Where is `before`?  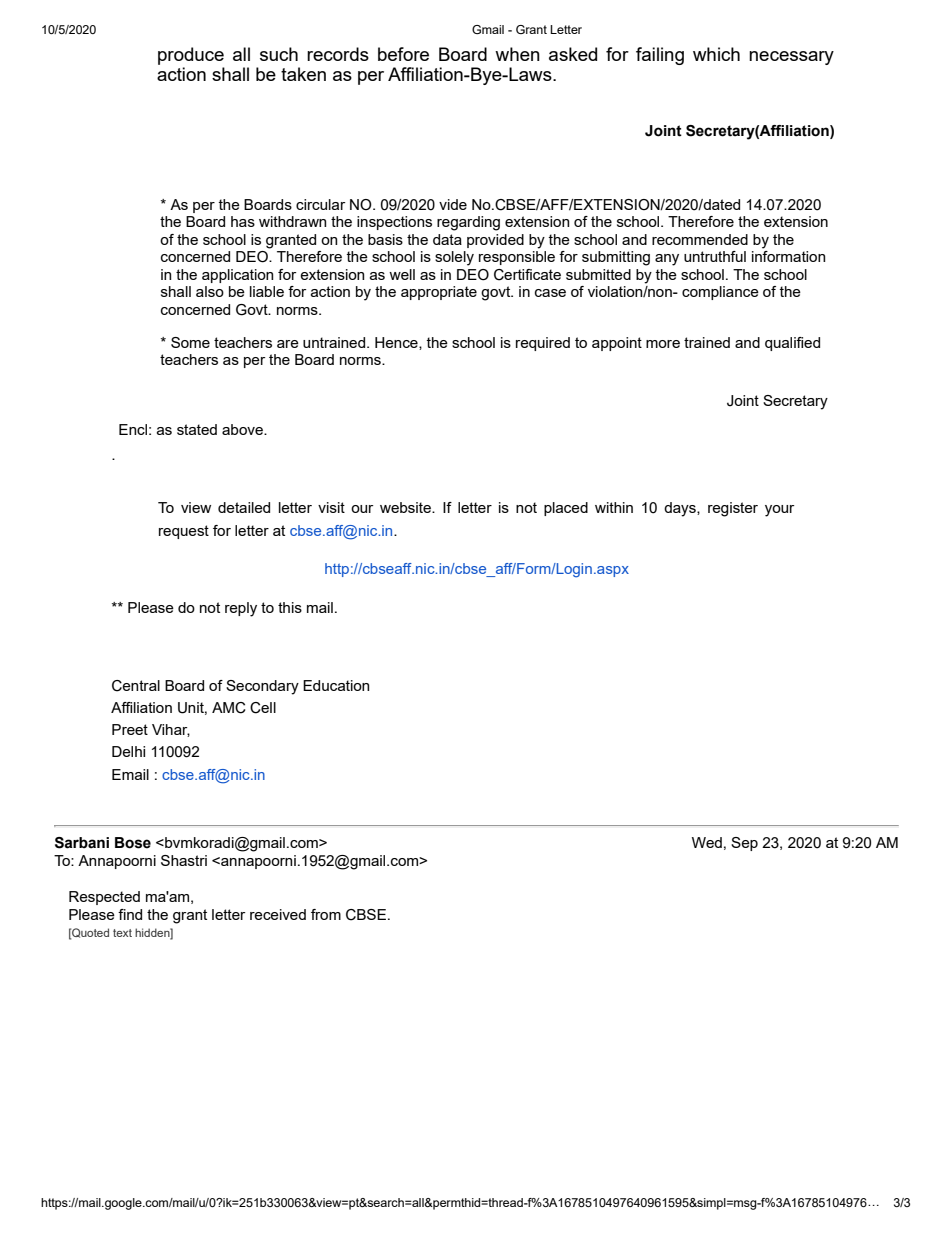
before is located at coordinates (403, 54).
